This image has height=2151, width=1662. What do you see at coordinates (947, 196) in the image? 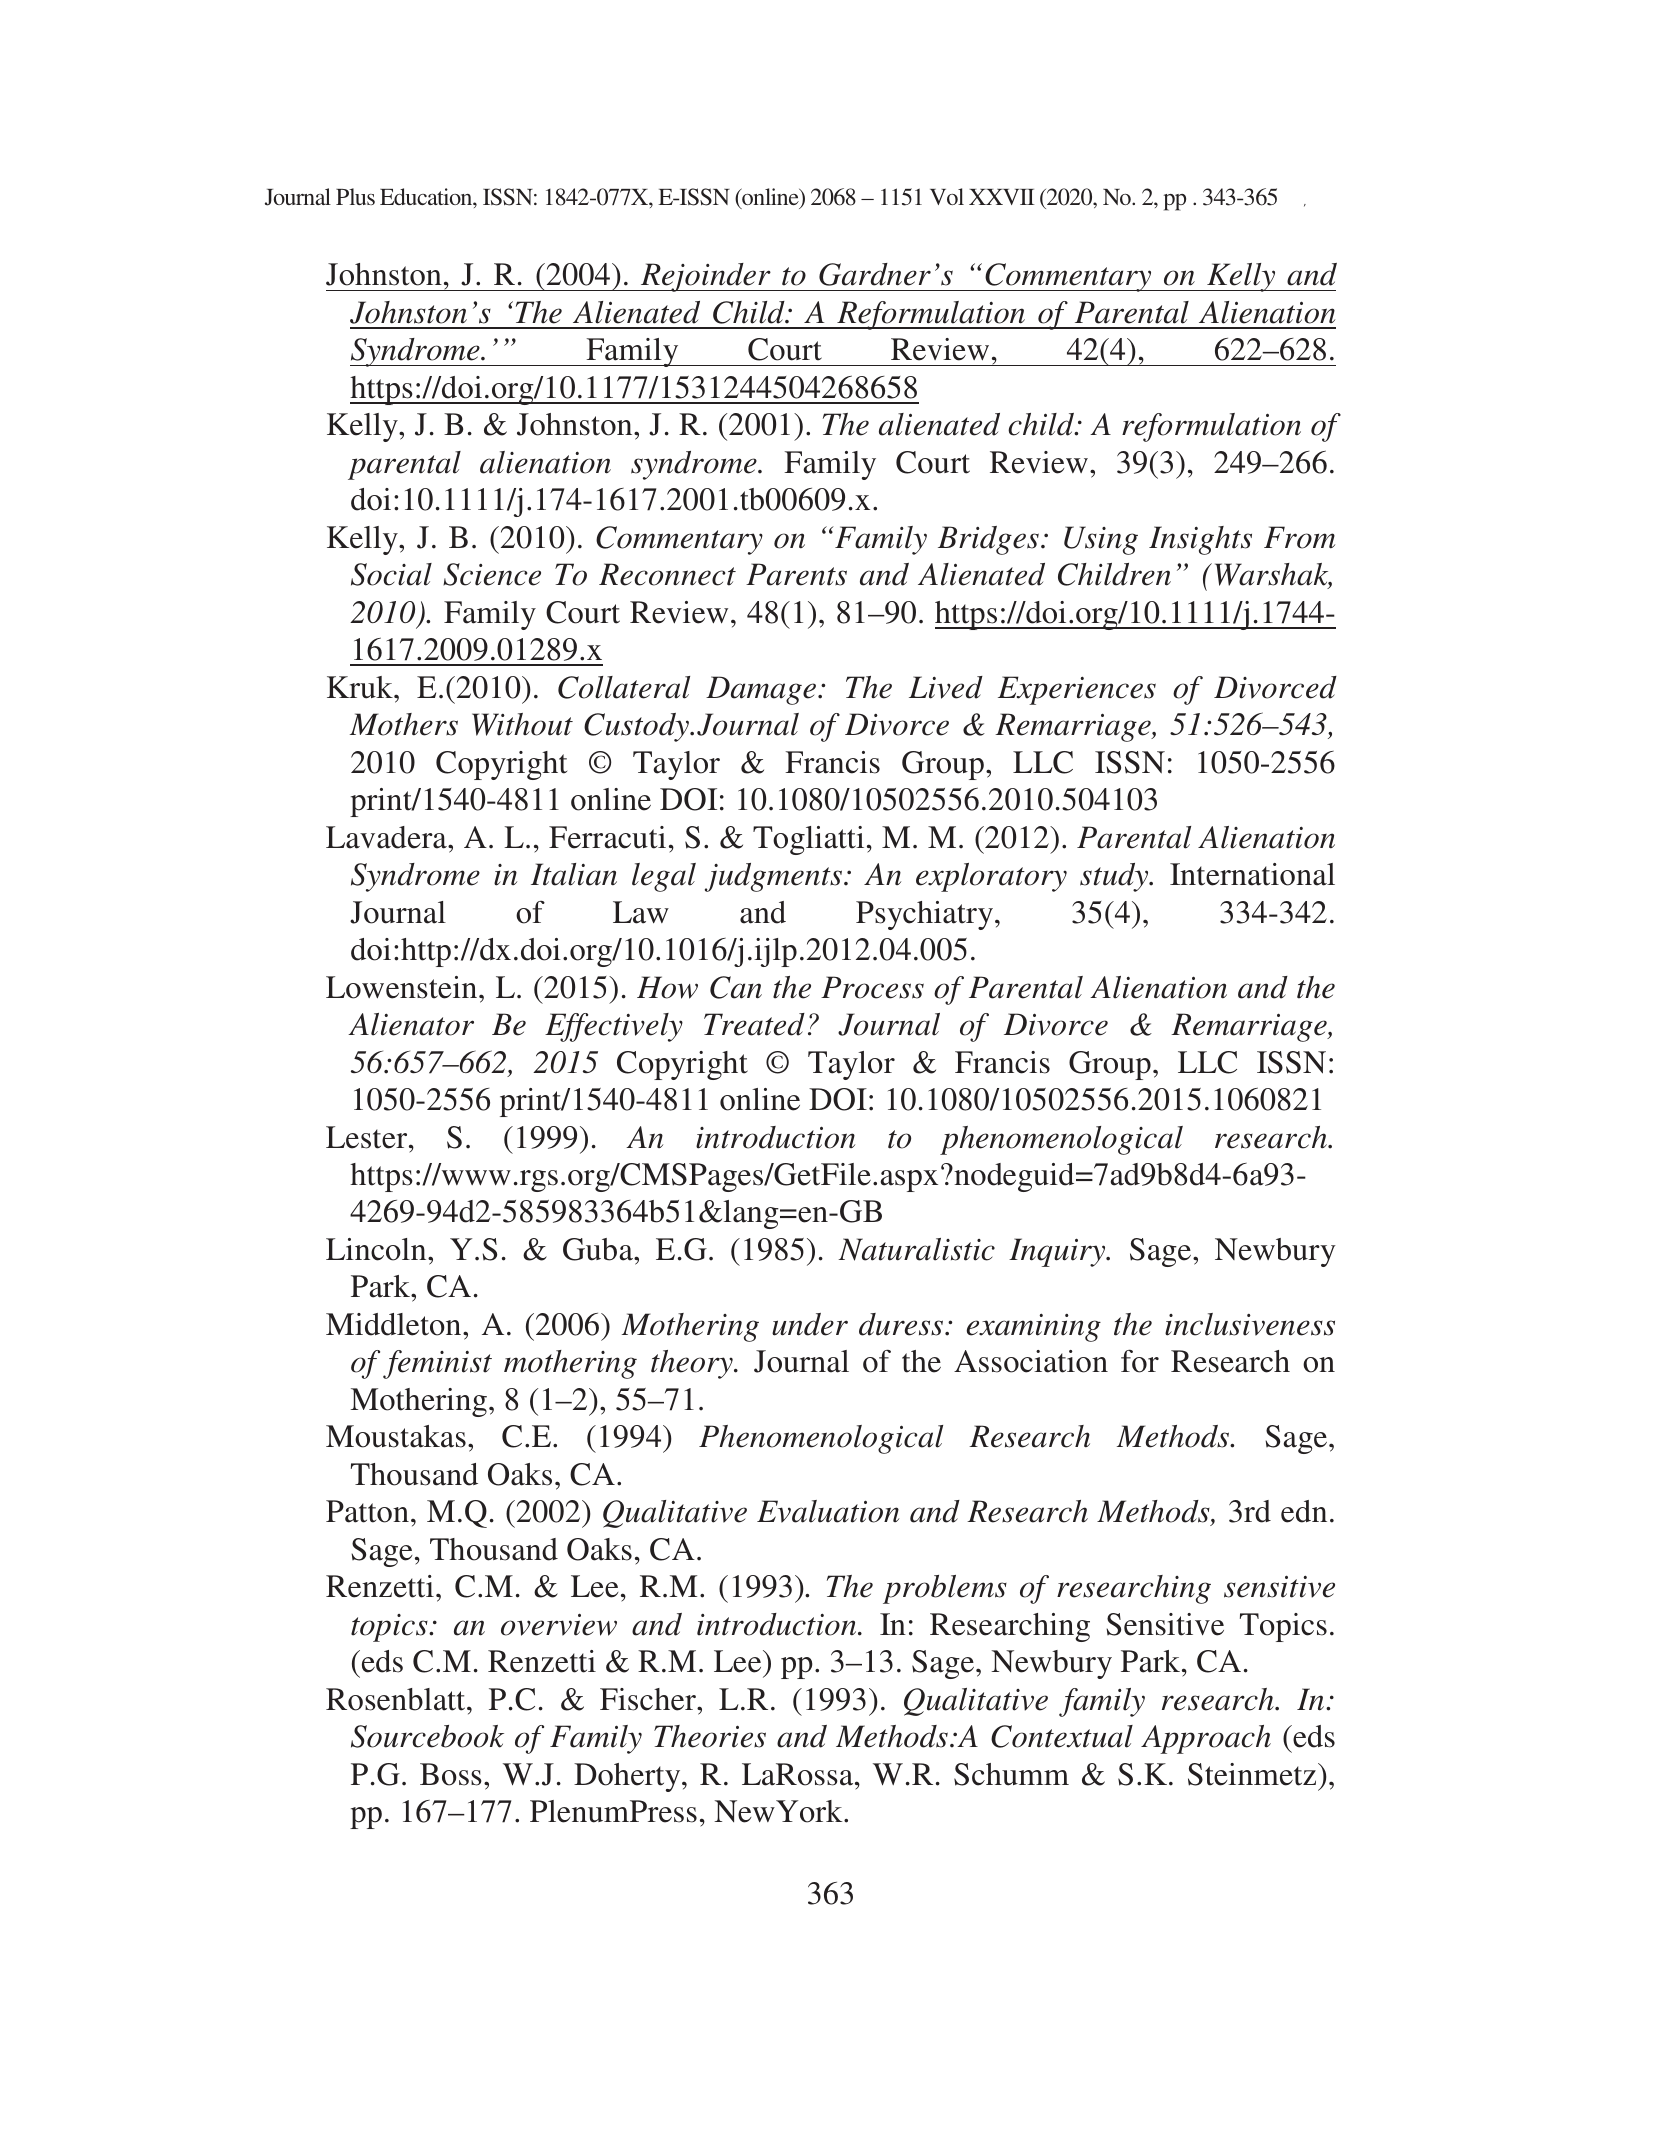
I see `Vol` at bounding box center [947, 196].
